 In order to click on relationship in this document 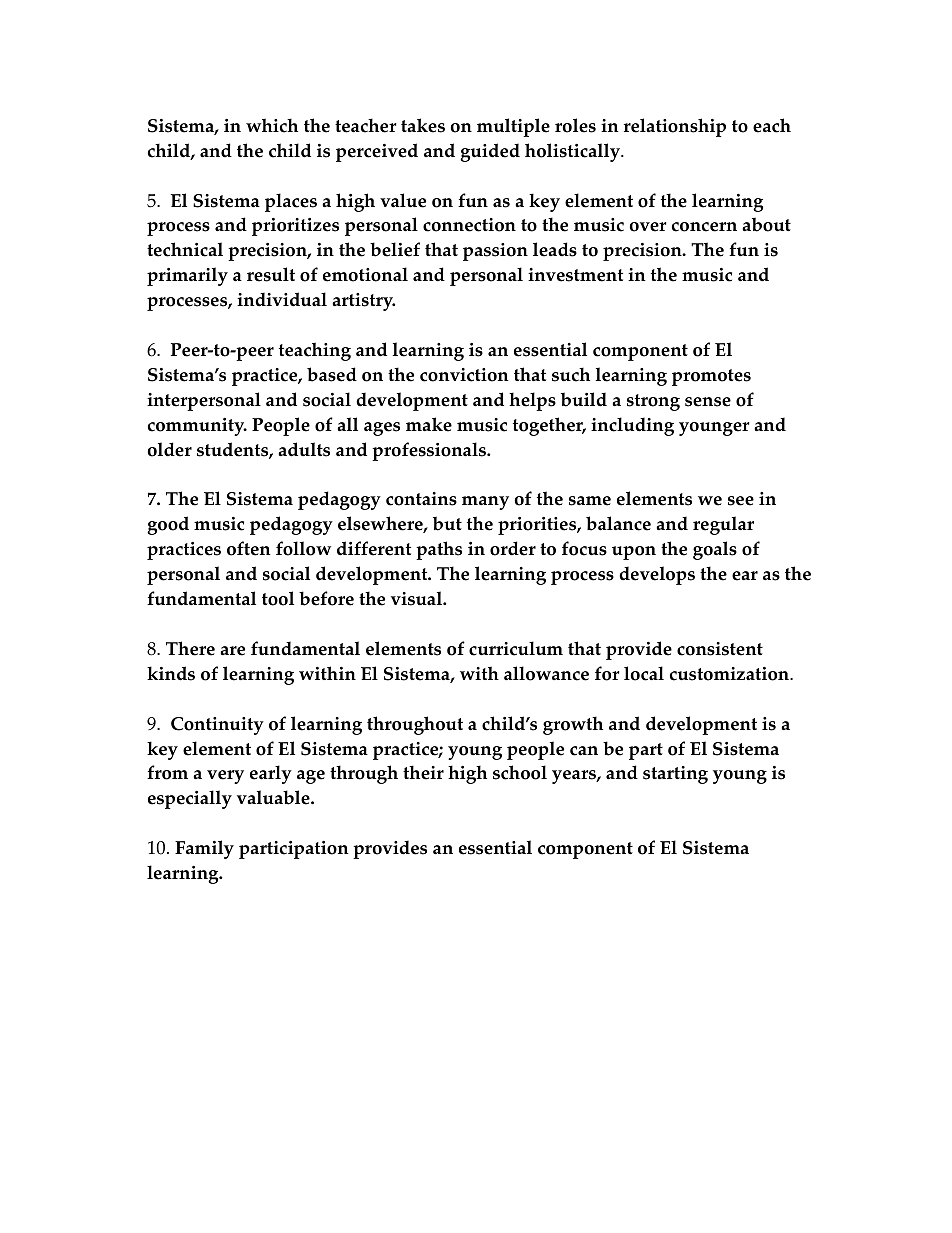, I will do `click(675, 127)`.
